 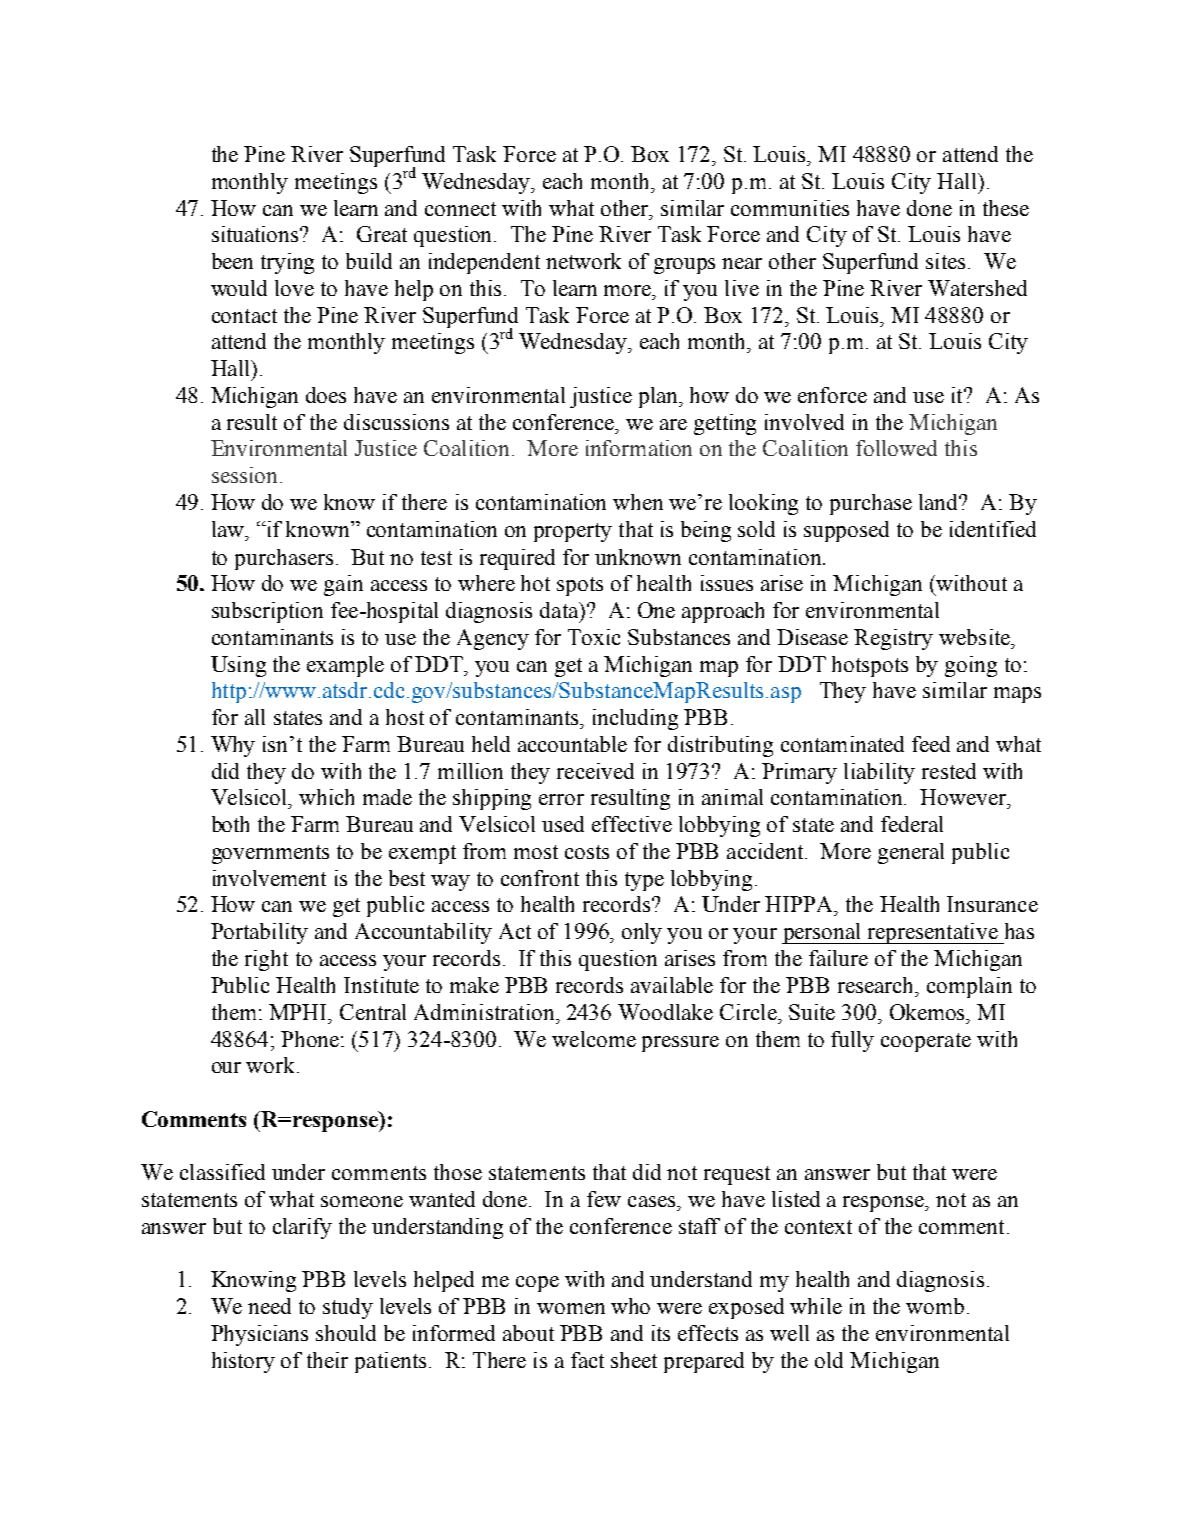 What do you see at coordinates (945, 261) in the screenshot?
I see `sites` at bounding box center [945, 261].
